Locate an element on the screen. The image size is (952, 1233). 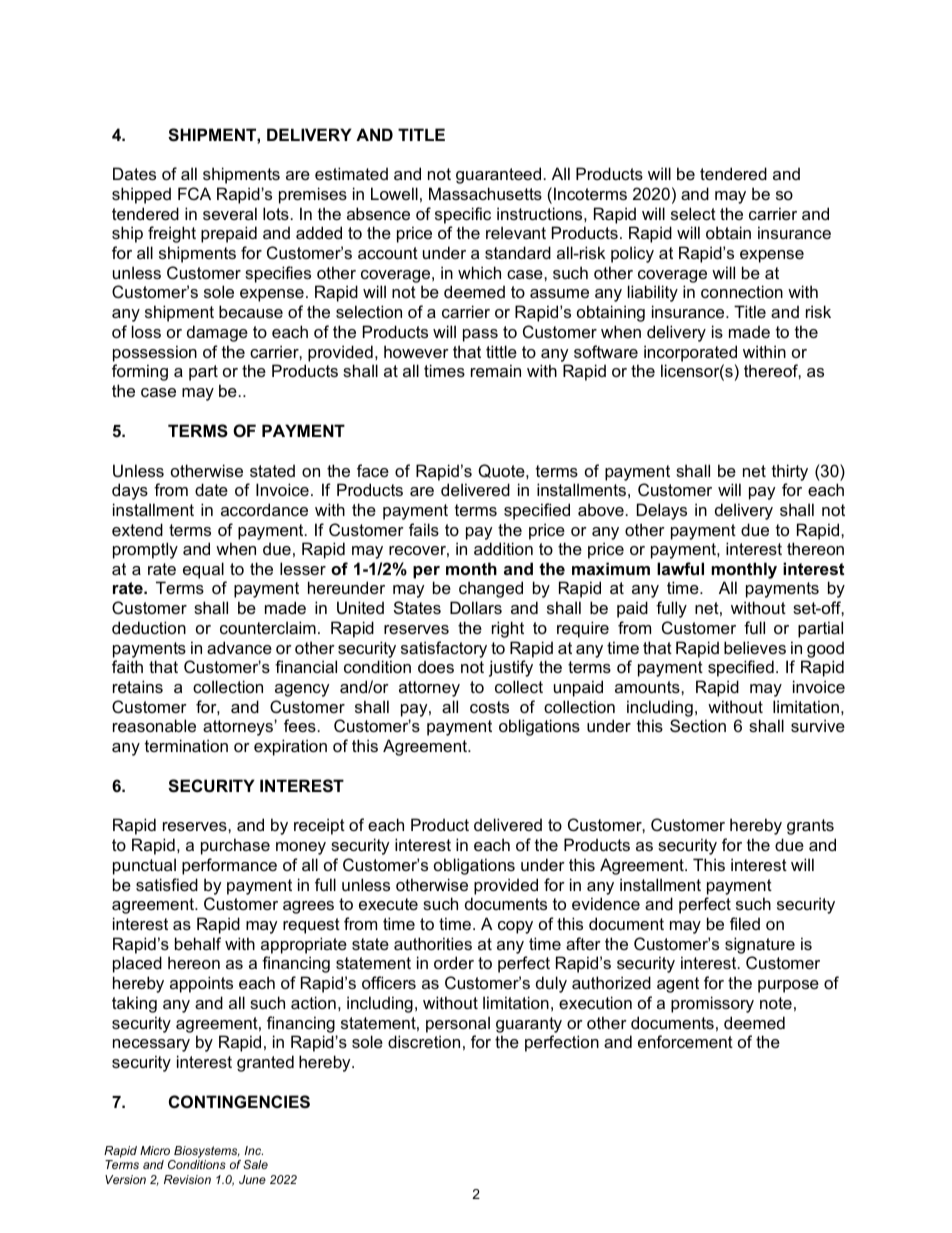
addition is located at coordinates (503, 548).
